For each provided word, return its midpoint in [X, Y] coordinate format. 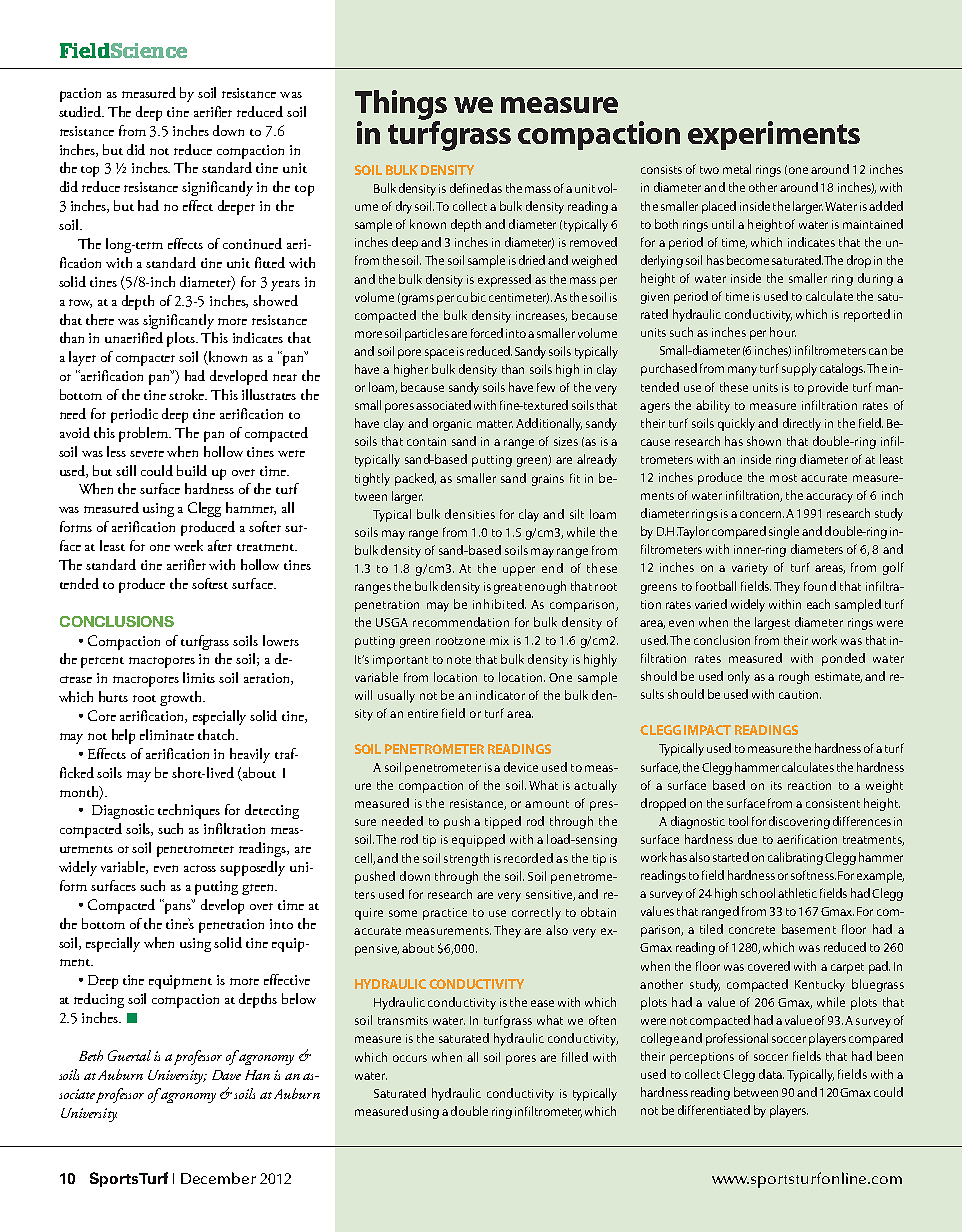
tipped [503, 822]
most [783, 478]
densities [470, 514]
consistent [833, 803]
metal [737, 169]
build [192, 470]
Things [401, 106]
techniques [189, 811]
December [218, 1178]
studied [81, 111]
